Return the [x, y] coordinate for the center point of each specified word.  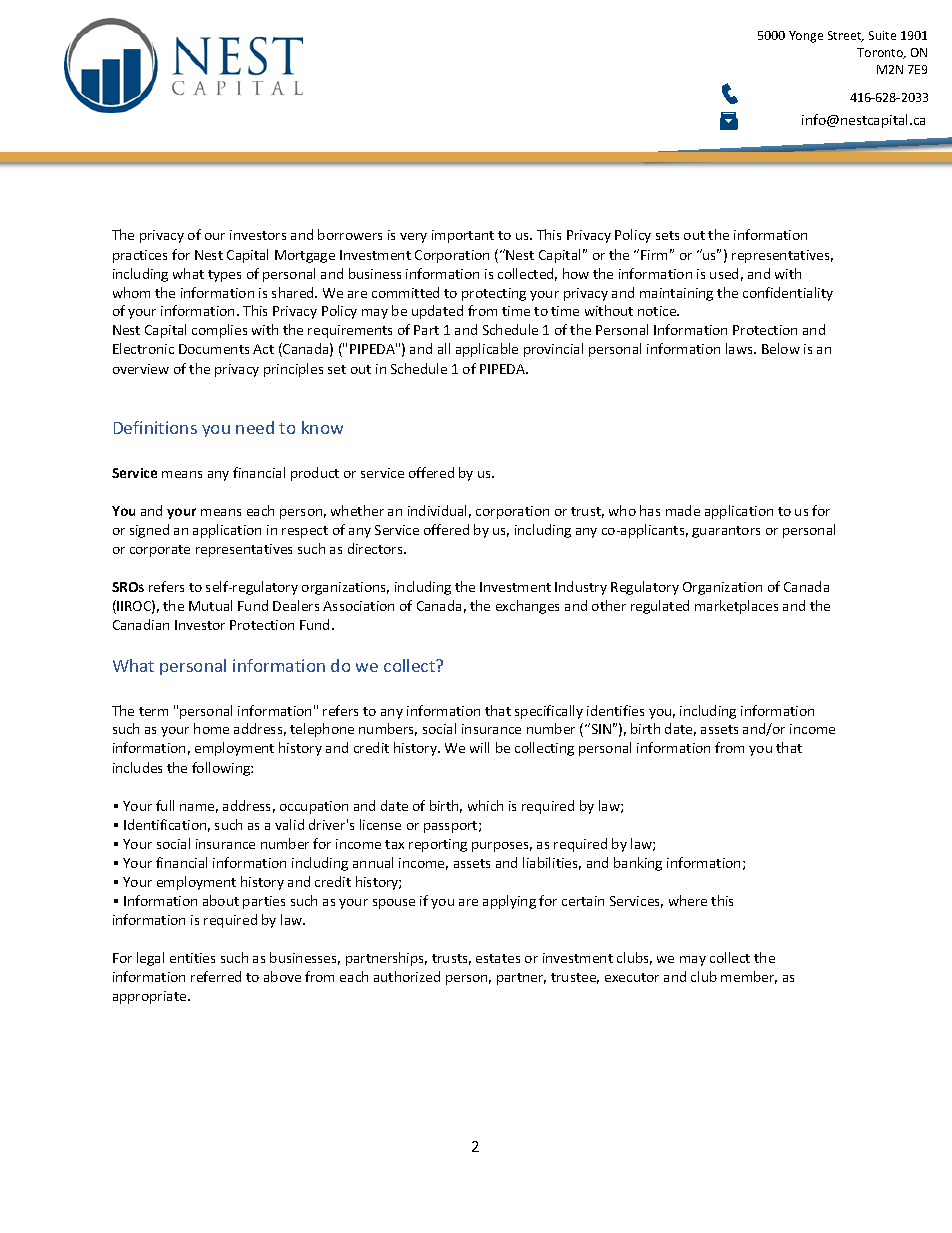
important [463, 236]
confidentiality [788, 294]
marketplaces [736, 607]
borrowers [350, 234]
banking [638, 864]
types [224, 276]
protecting [494, 294]
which [485, 805]
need [255, 427]
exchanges [527, 607]
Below [781, 348]
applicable [487, 350]
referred [216, 976]
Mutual [210, 605]
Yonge [806, 37]
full [165, 805]
